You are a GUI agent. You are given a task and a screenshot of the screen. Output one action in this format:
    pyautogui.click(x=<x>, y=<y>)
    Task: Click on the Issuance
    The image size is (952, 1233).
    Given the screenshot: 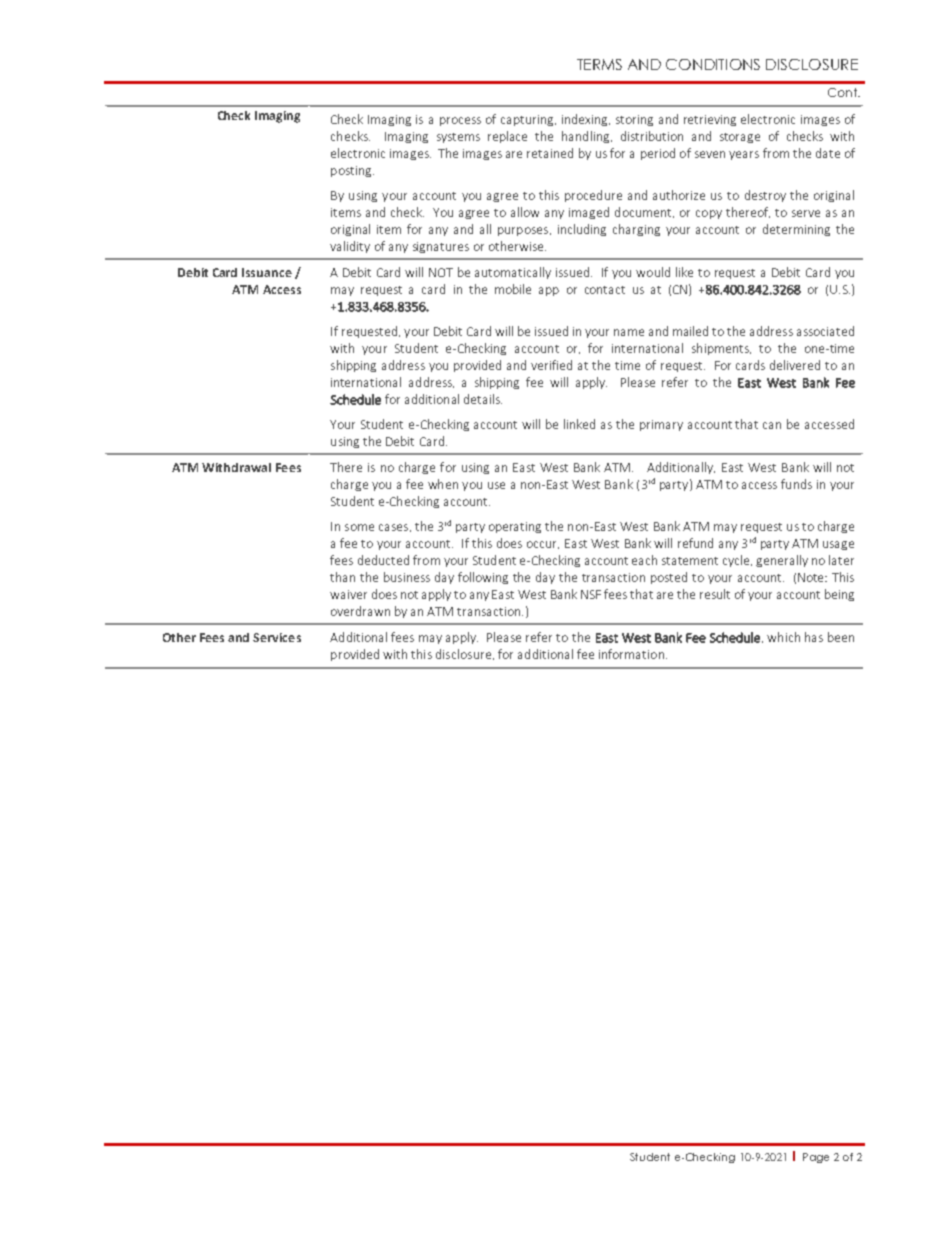 What is the action you would take?
    pyautogui.click(x=267, y=272)
